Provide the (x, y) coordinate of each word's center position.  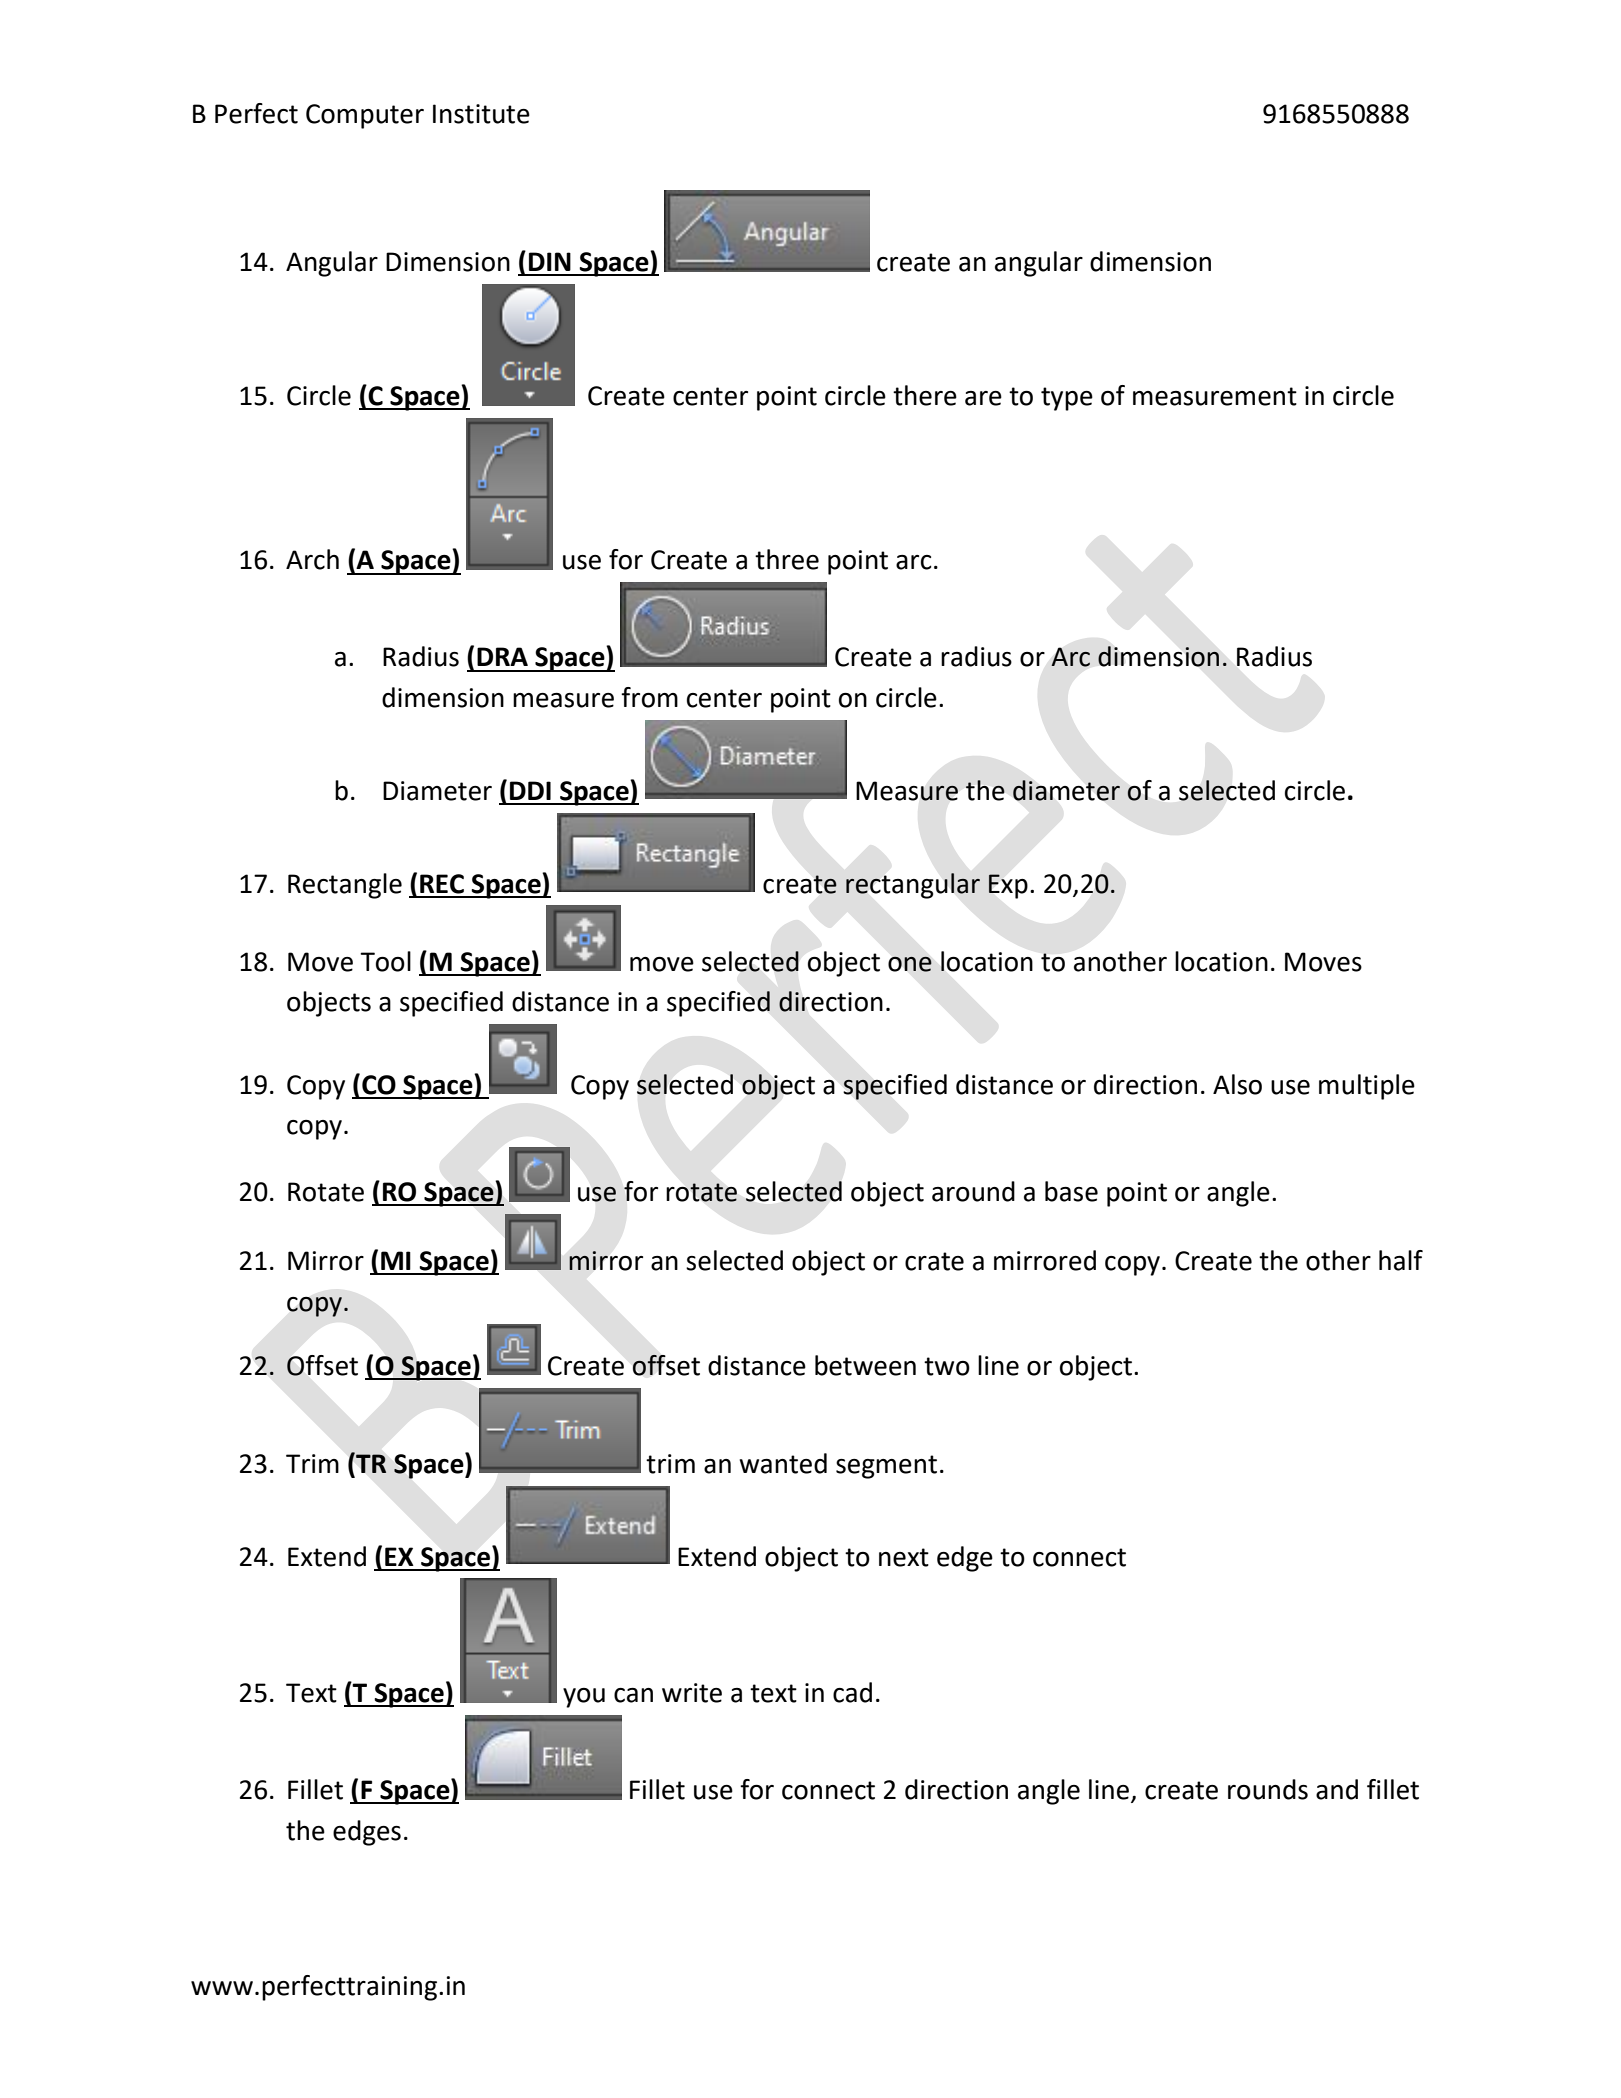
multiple (1367, 1087)
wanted (783, 1463)
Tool (385, 961)
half (1401, 1260)
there (925, 395)
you (584, 1698)
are (983, 398)
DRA (502, 656)
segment (886, 1467)
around (973, 1191)
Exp (1008, 886)
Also (1237, 1084)
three (787, 559)
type (1067, 399)
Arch (312, 559)
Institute (481, 114)
